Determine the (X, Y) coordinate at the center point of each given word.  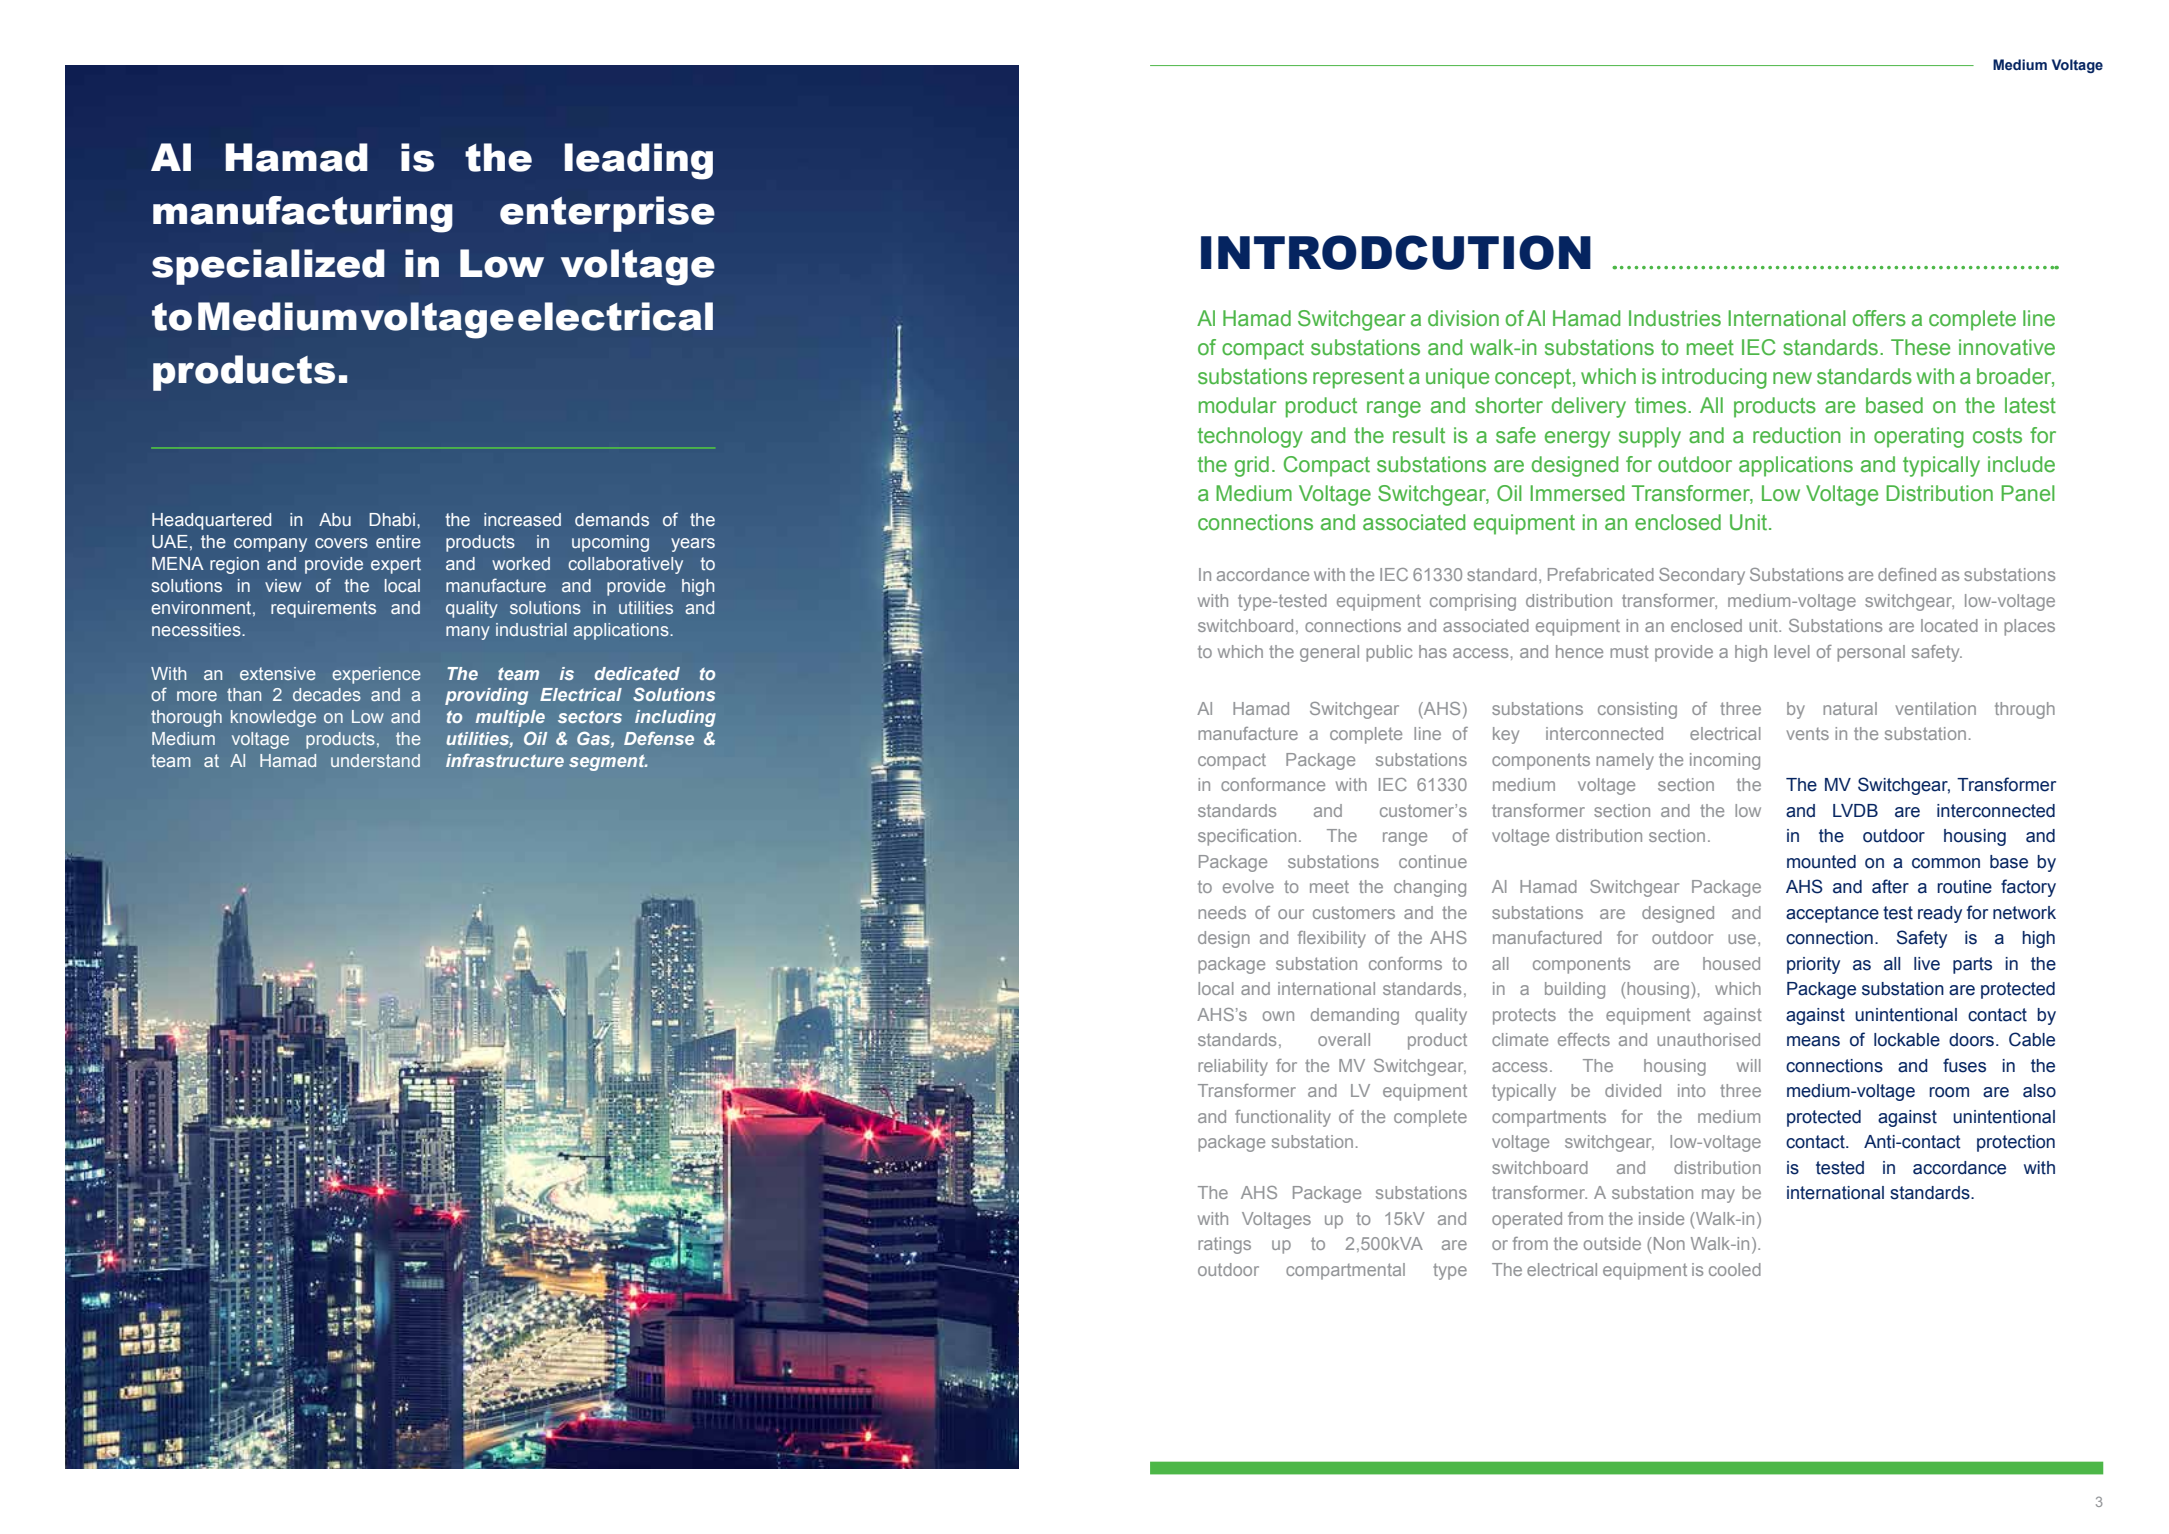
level (1792, 651)
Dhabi (392, 519)
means (1813, 1041)
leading (639, 161)
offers (1879, 318)
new (1792, 378)
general (1329, 653)
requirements (323, 609)
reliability (1233, 1067)
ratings (1224, 1245)
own (1278, 1016)
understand (375, 760)
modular (1238, 405)
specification (1247, 837)
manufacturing (303, 214)
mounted (1821, 862)
